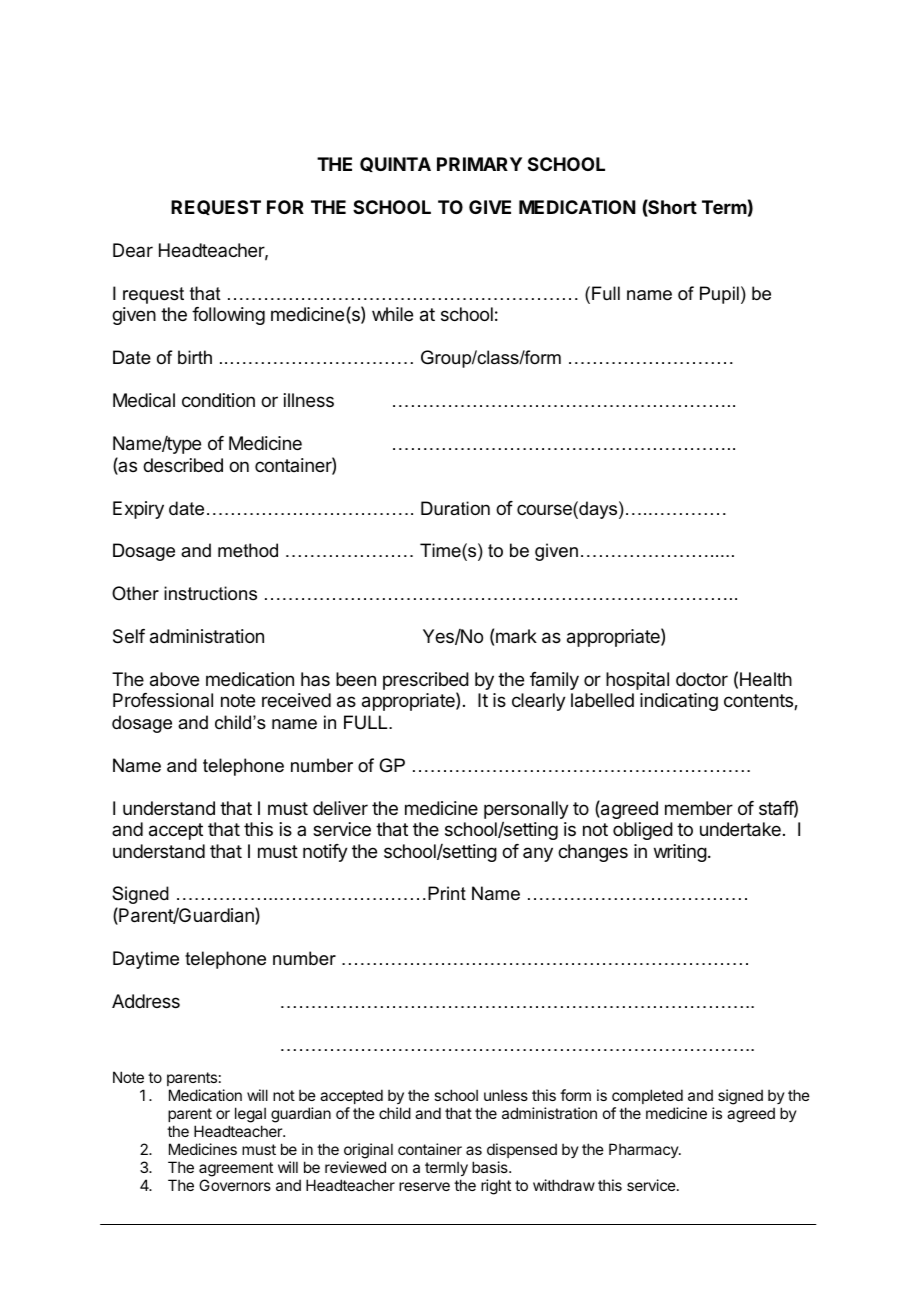 The width and height of the image is (924, 1308). Describe the element at coordinates (426, 682) in the image. I see `prescribed` at that location.
